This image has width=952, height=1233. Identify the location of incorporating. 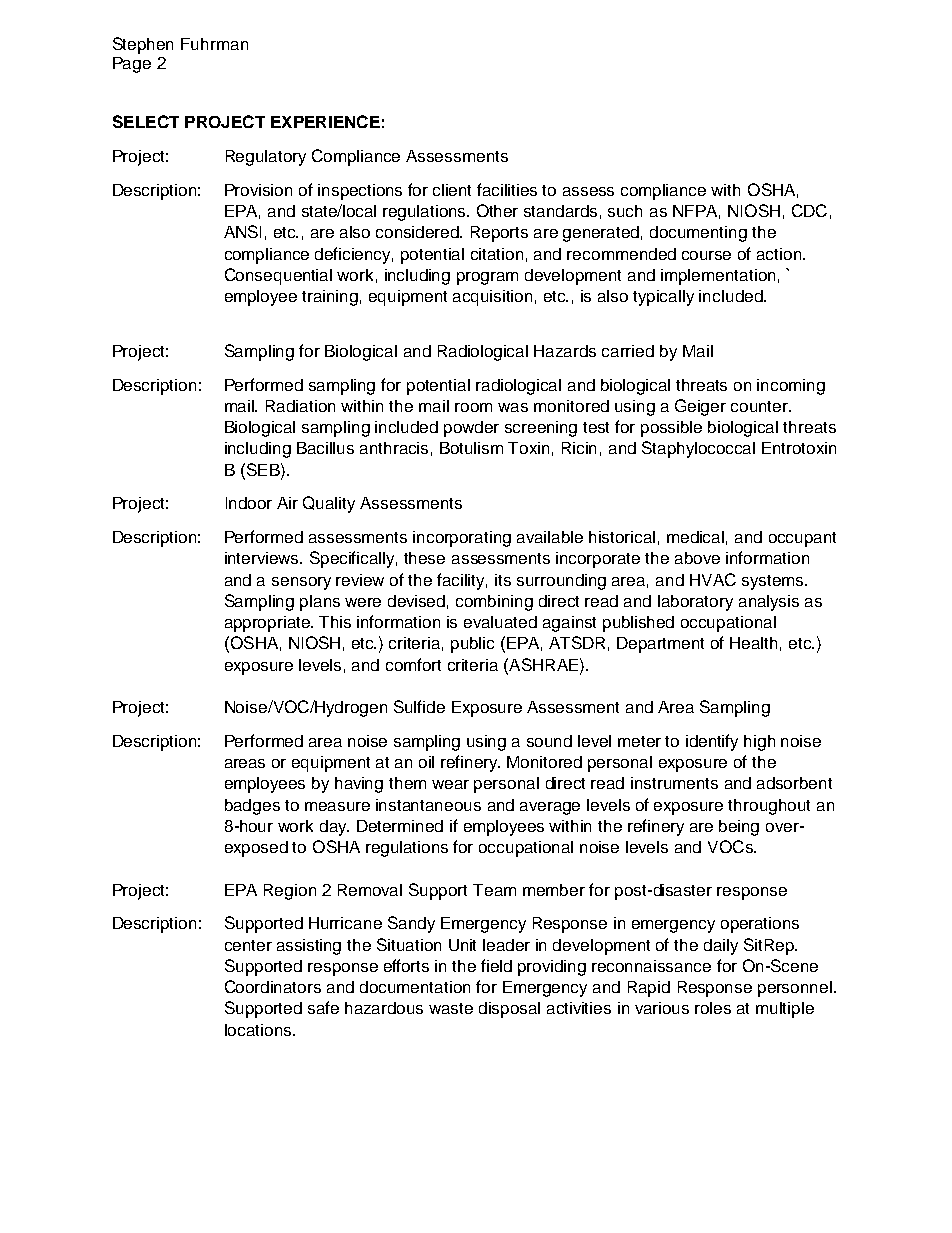
(462, 539).
